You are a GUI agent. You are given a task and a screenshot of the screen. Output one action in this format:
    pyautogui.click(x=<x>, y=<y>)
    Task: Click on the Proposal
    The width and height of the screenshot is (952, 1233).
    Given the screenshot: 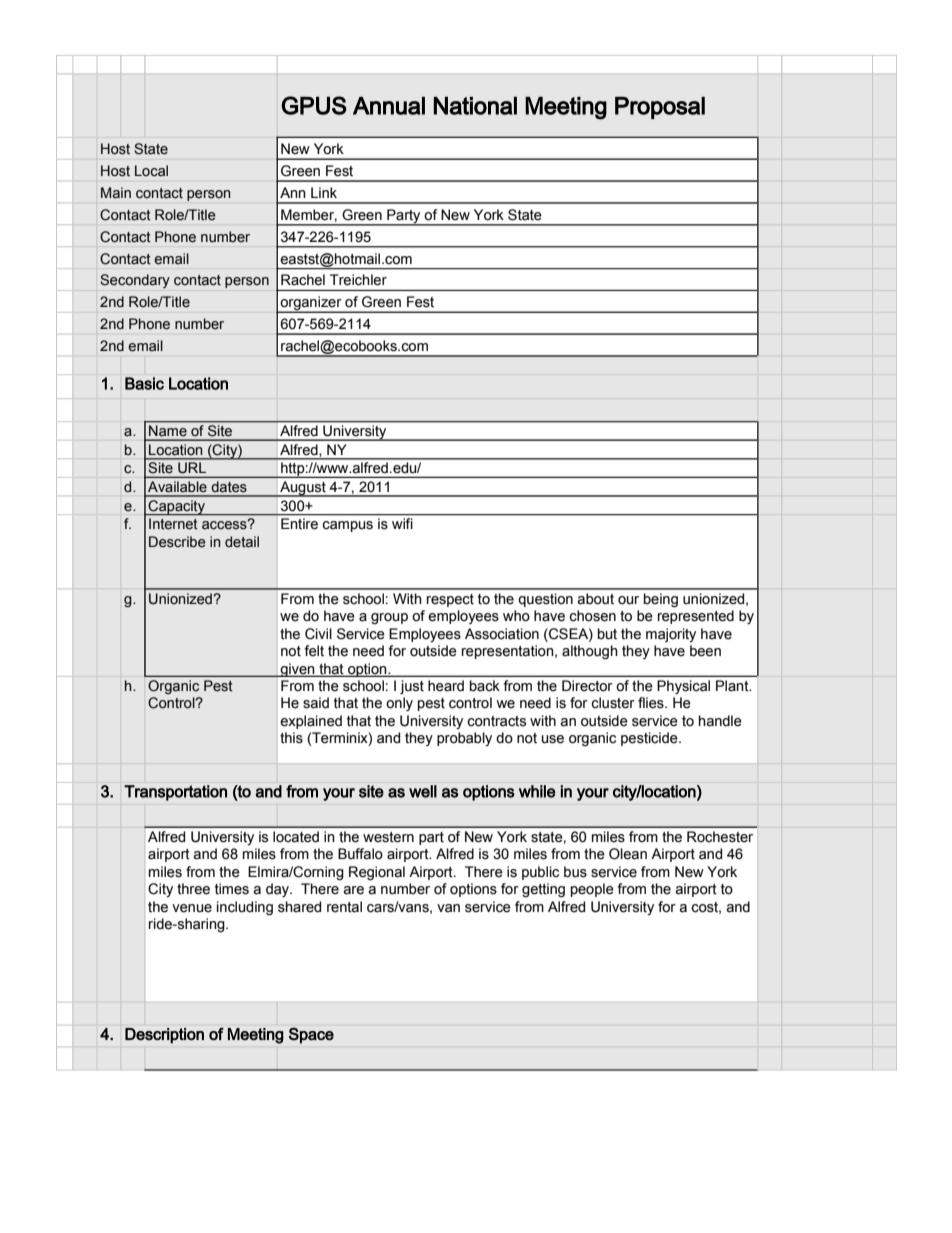 What is the action you would take?
    pyautogui.click(x=660, y=108)
